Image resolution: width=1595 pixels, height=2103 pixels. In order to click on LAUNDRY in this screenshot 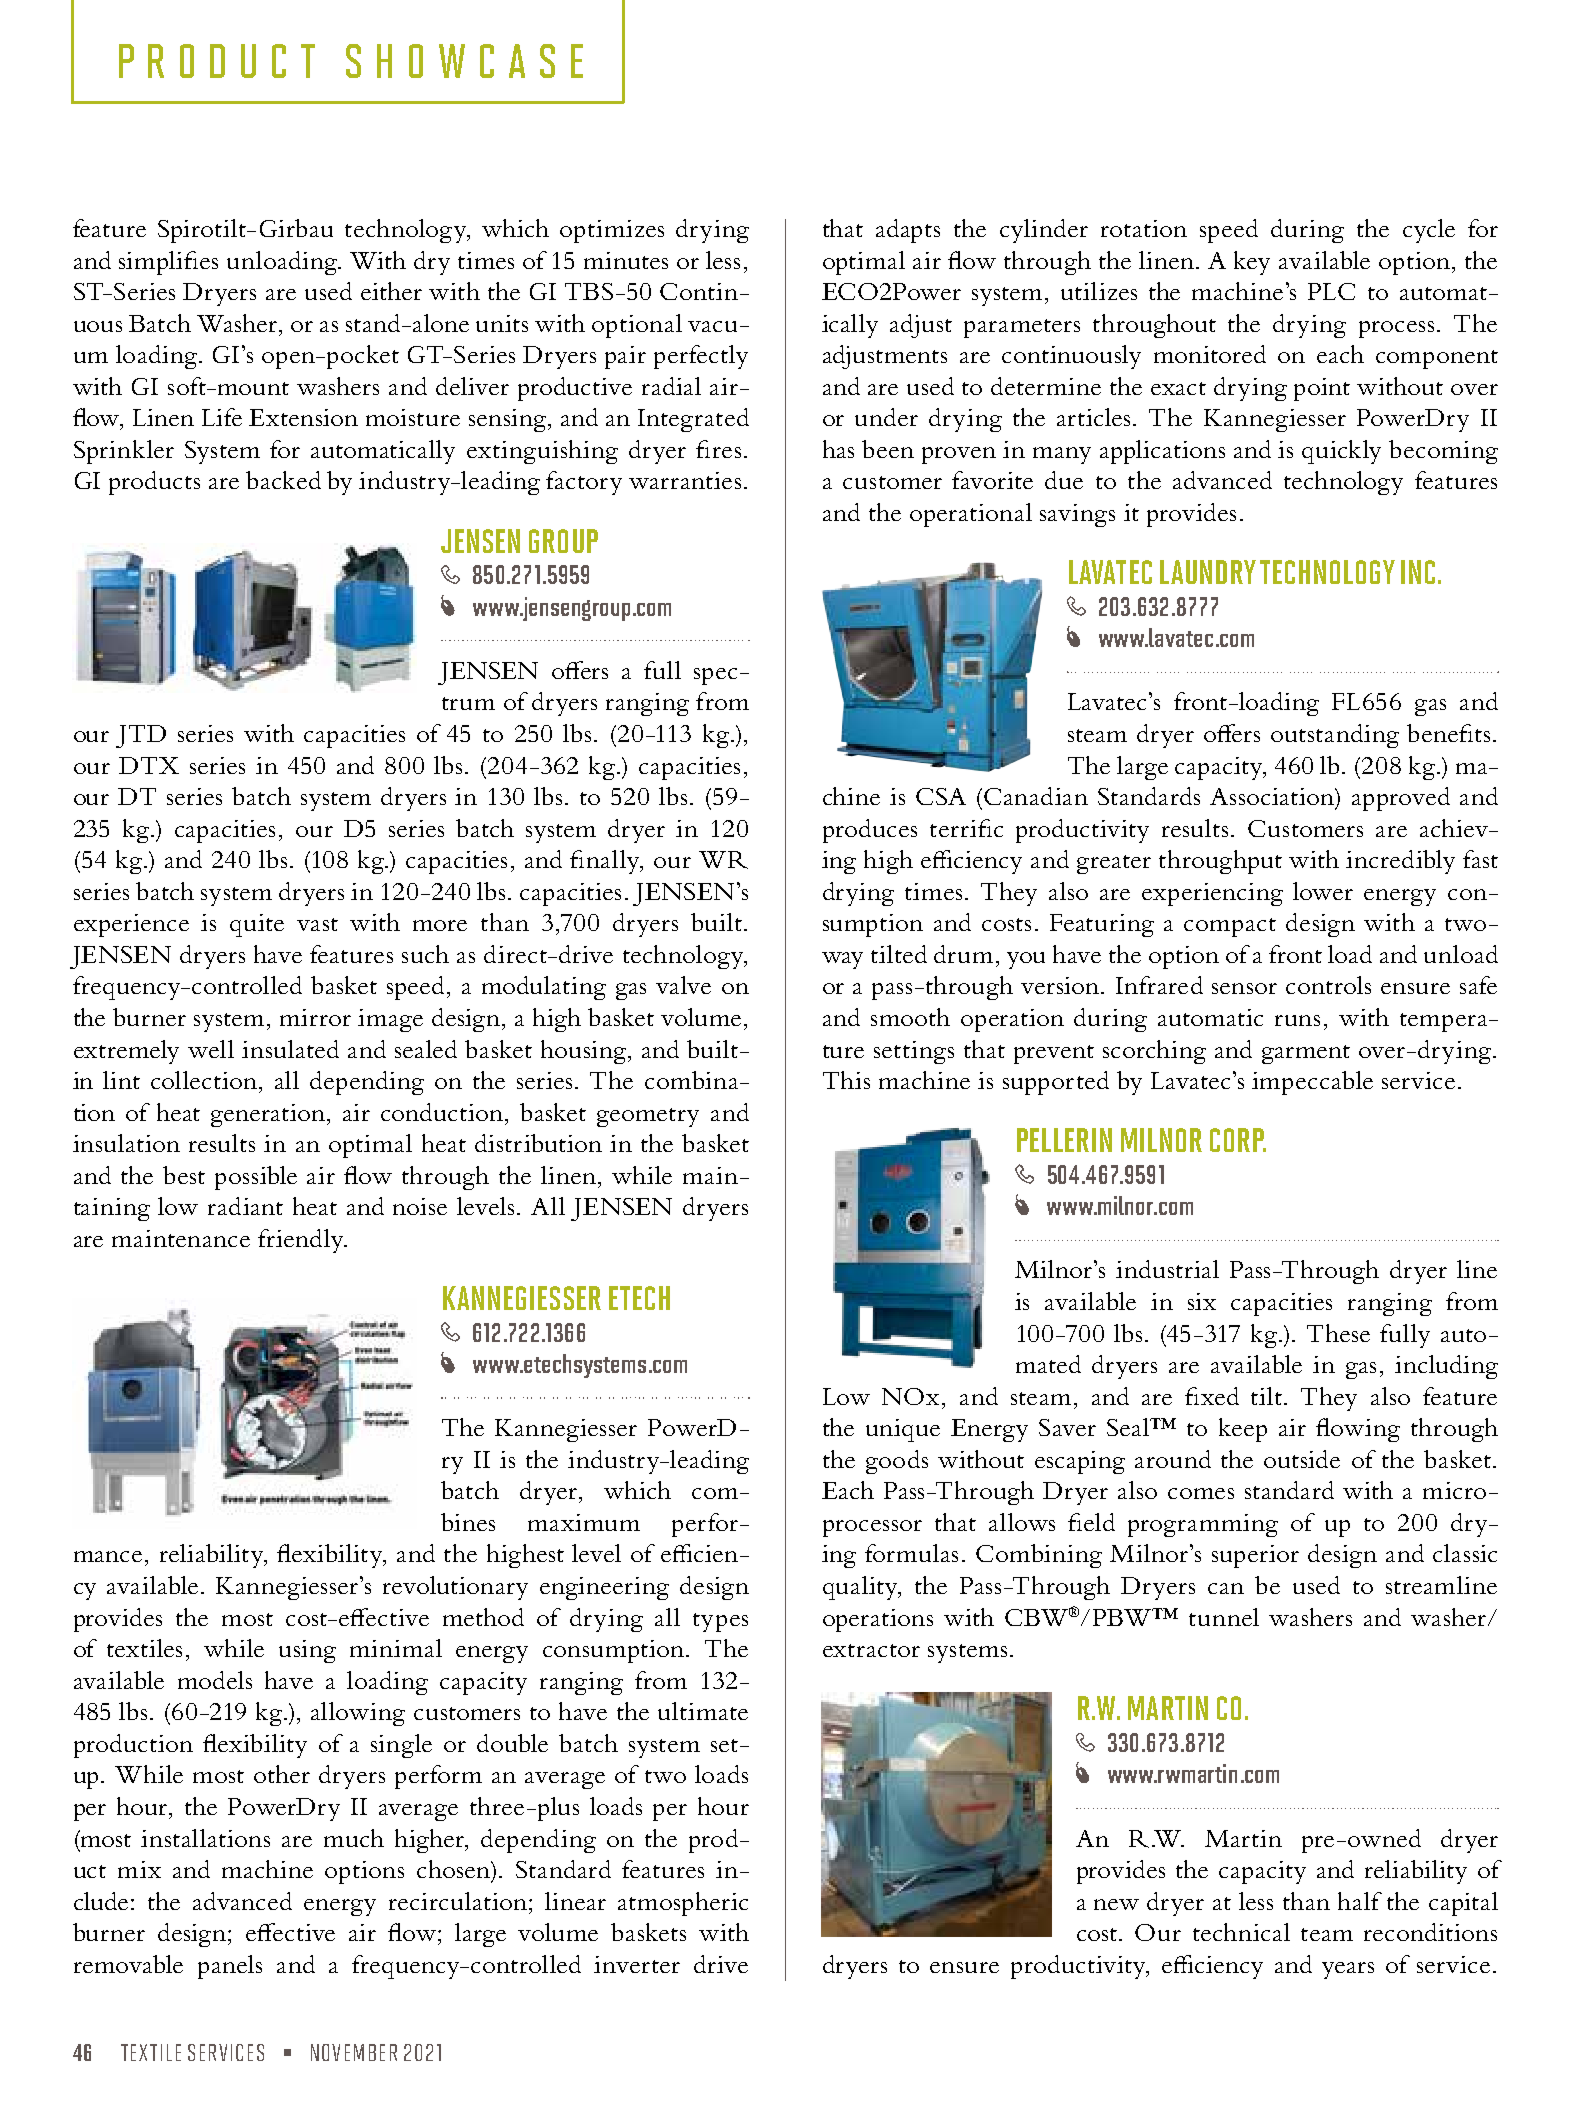, I will do `click(1208, 572)`.
